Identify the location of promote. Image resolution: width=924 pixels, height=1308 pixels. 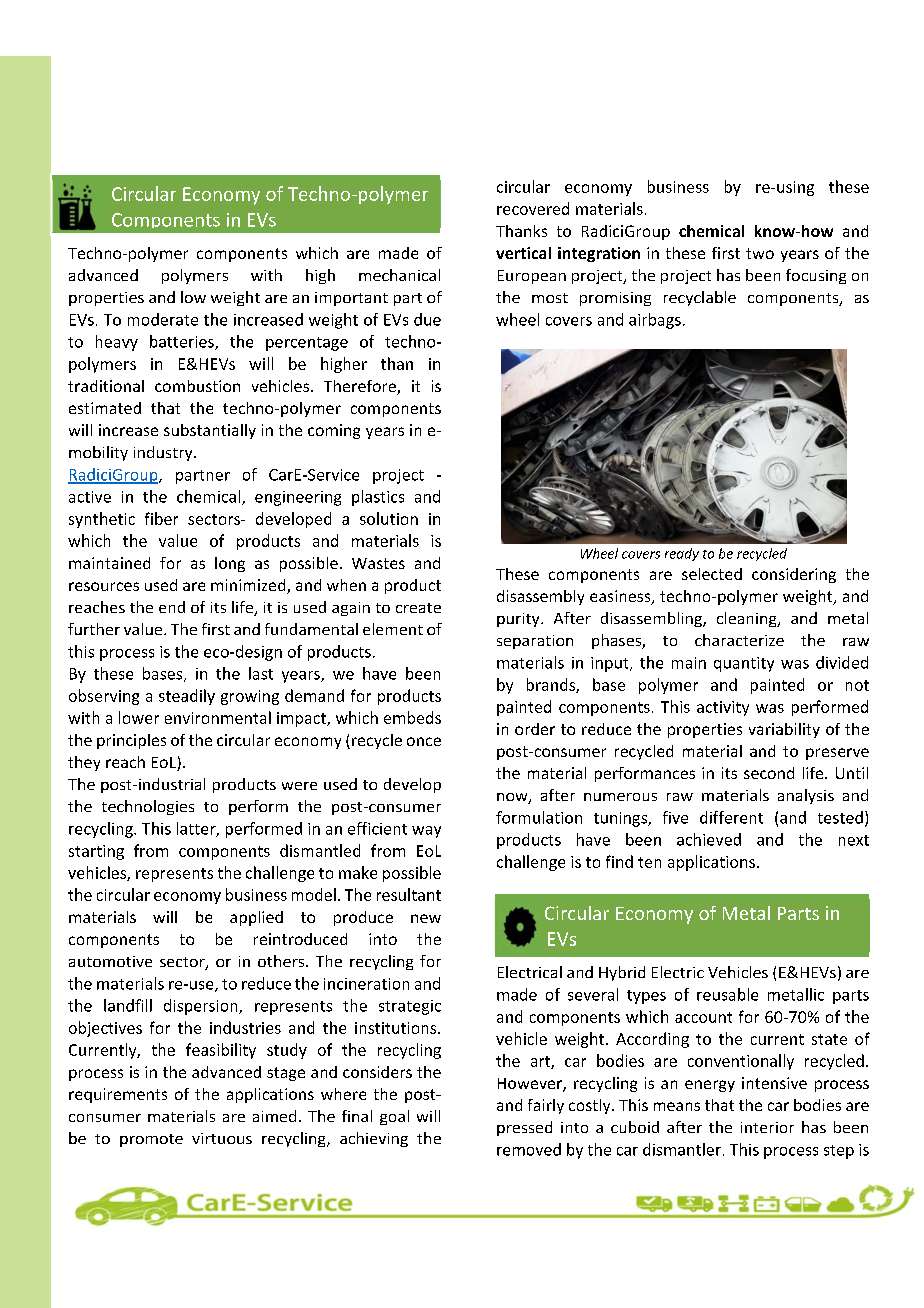
(151, 1140).
